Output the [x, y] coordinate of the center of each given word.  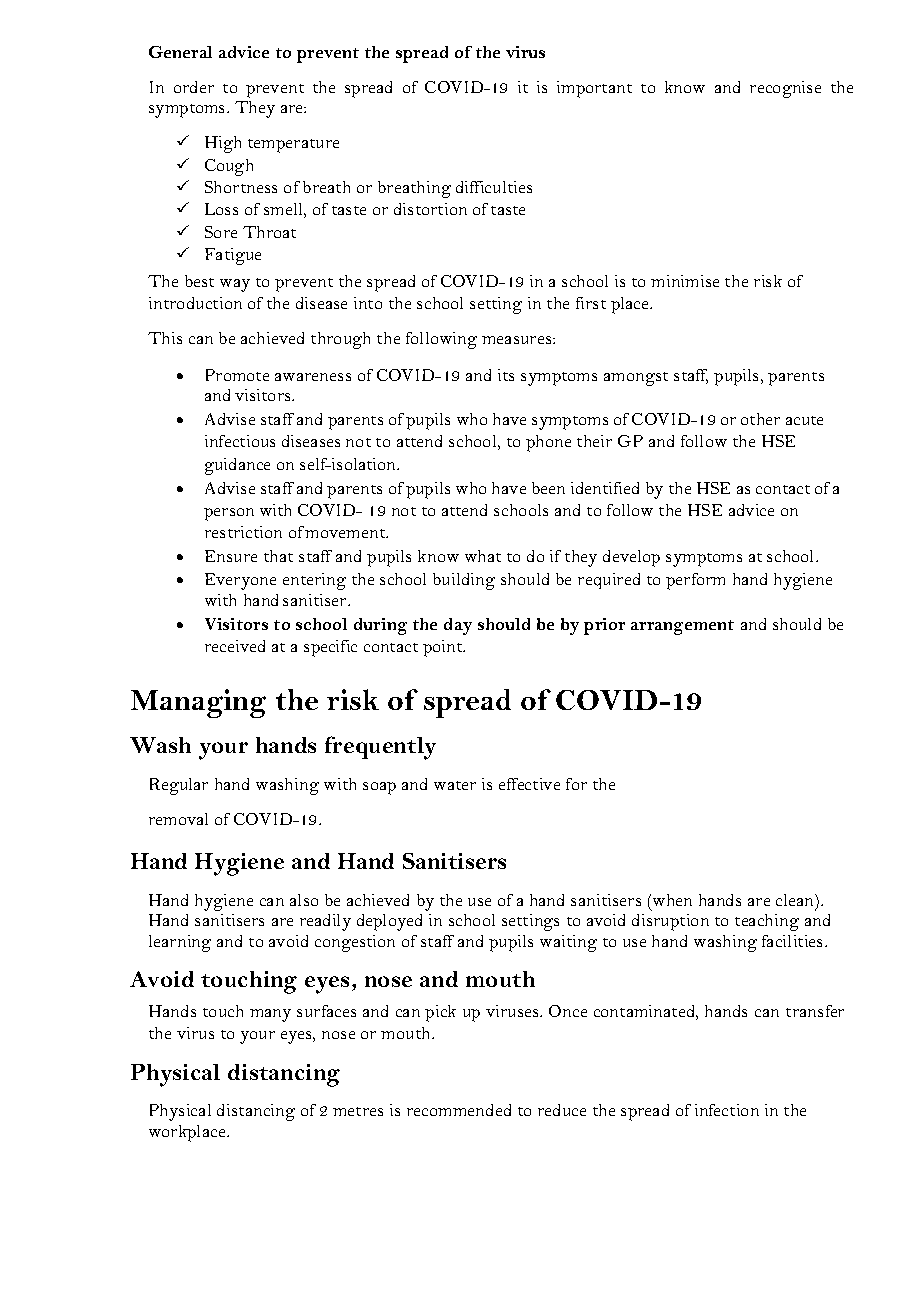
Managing [198, 703]
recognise [785, 89]
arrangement [682, 627]
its [506, 375]
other [760, 419]
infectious [240, 441]
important [594, 89]
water [455, 785]
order [194, 87]
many [270, 1015]
